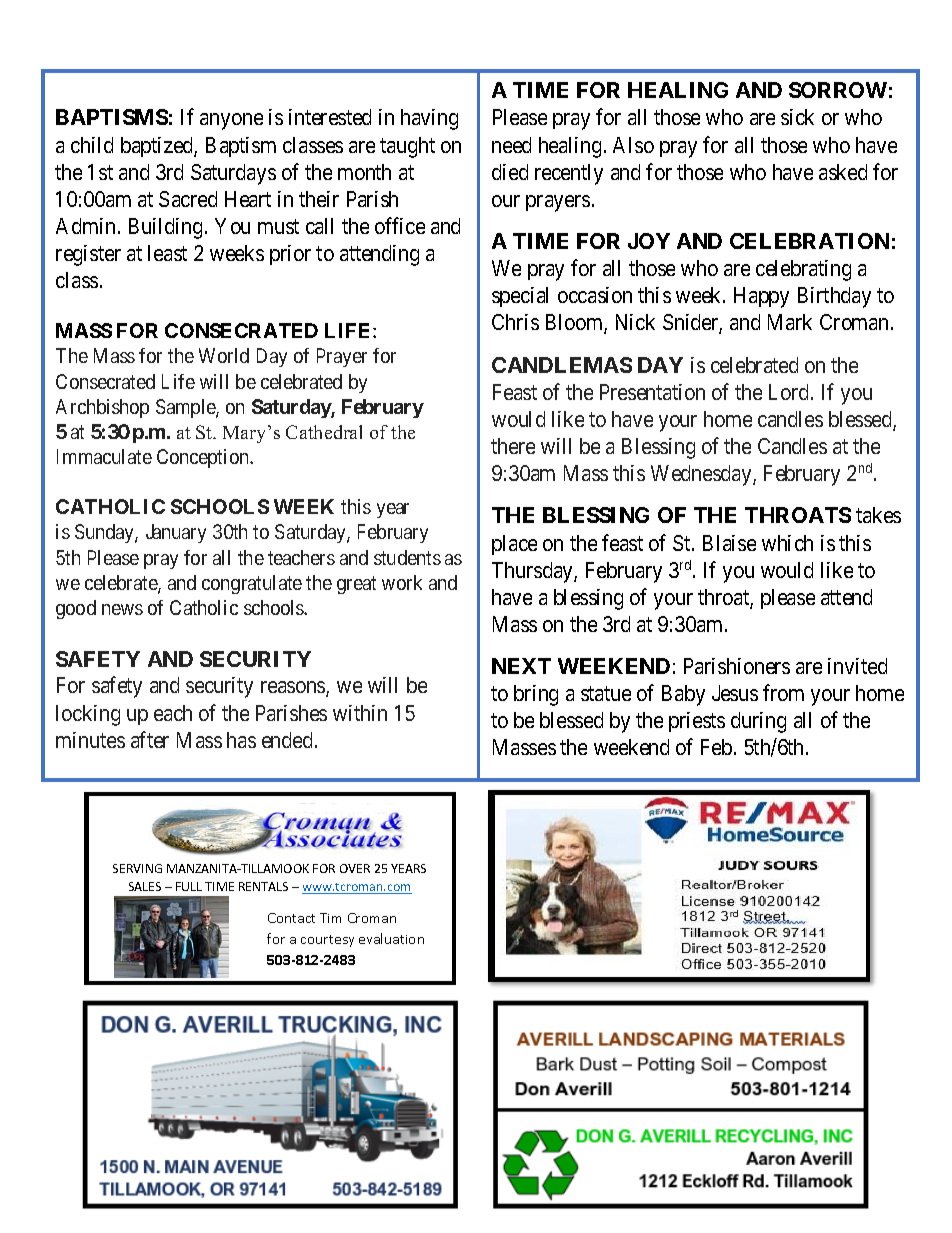 Image resolution: width=952 pixels, height=1233 pixels. Describe the element at coordinates (176, 533) in the screenshot. I see `January` at that location.
